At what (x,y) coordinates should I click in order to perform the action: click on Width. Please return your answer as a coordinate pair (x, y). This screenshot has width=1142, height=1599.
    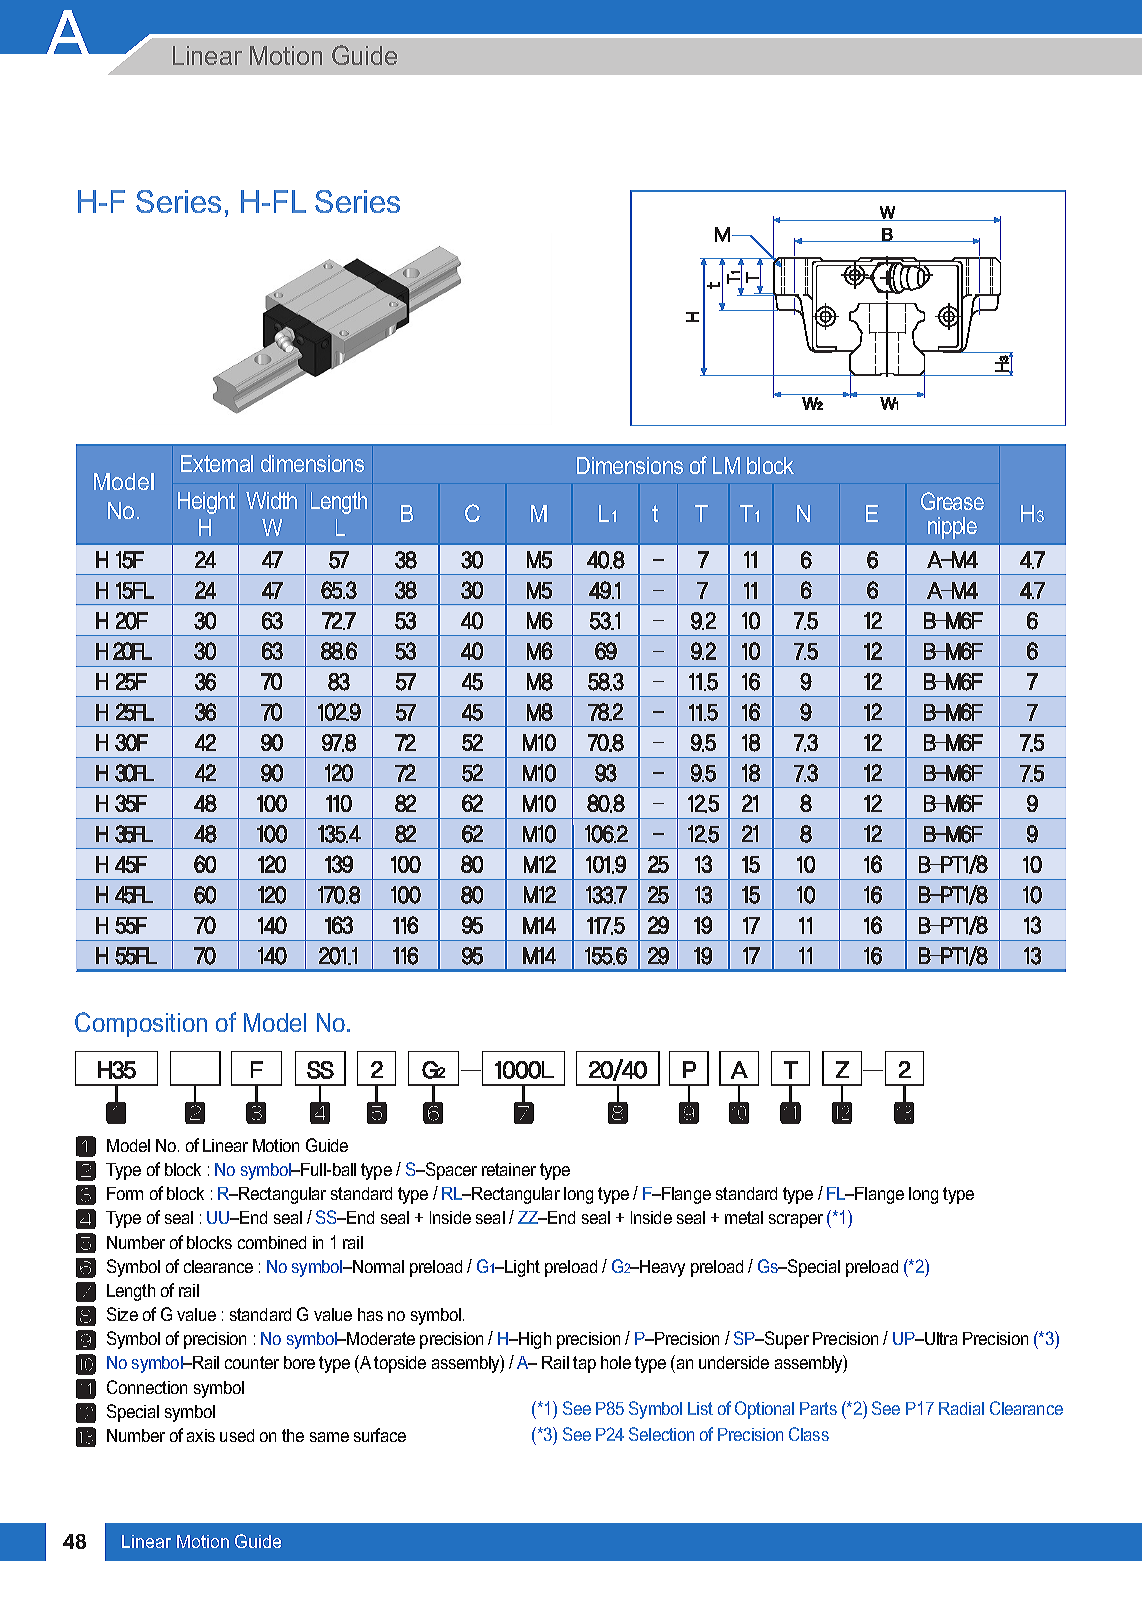
    Looking at the image, I should click on (271, 500).
